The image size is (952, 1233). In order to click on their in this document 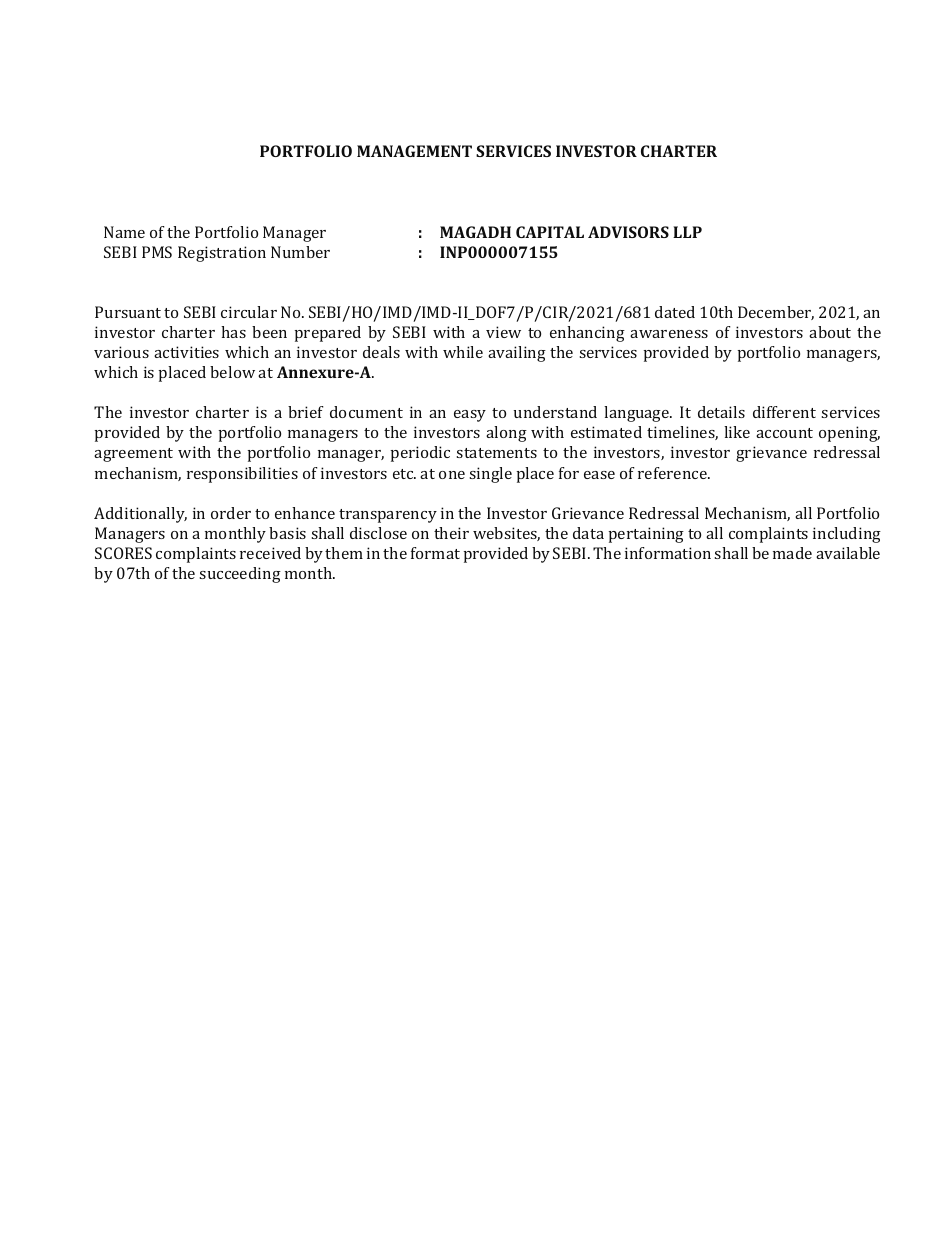, I will do `click(451, 533)`.
